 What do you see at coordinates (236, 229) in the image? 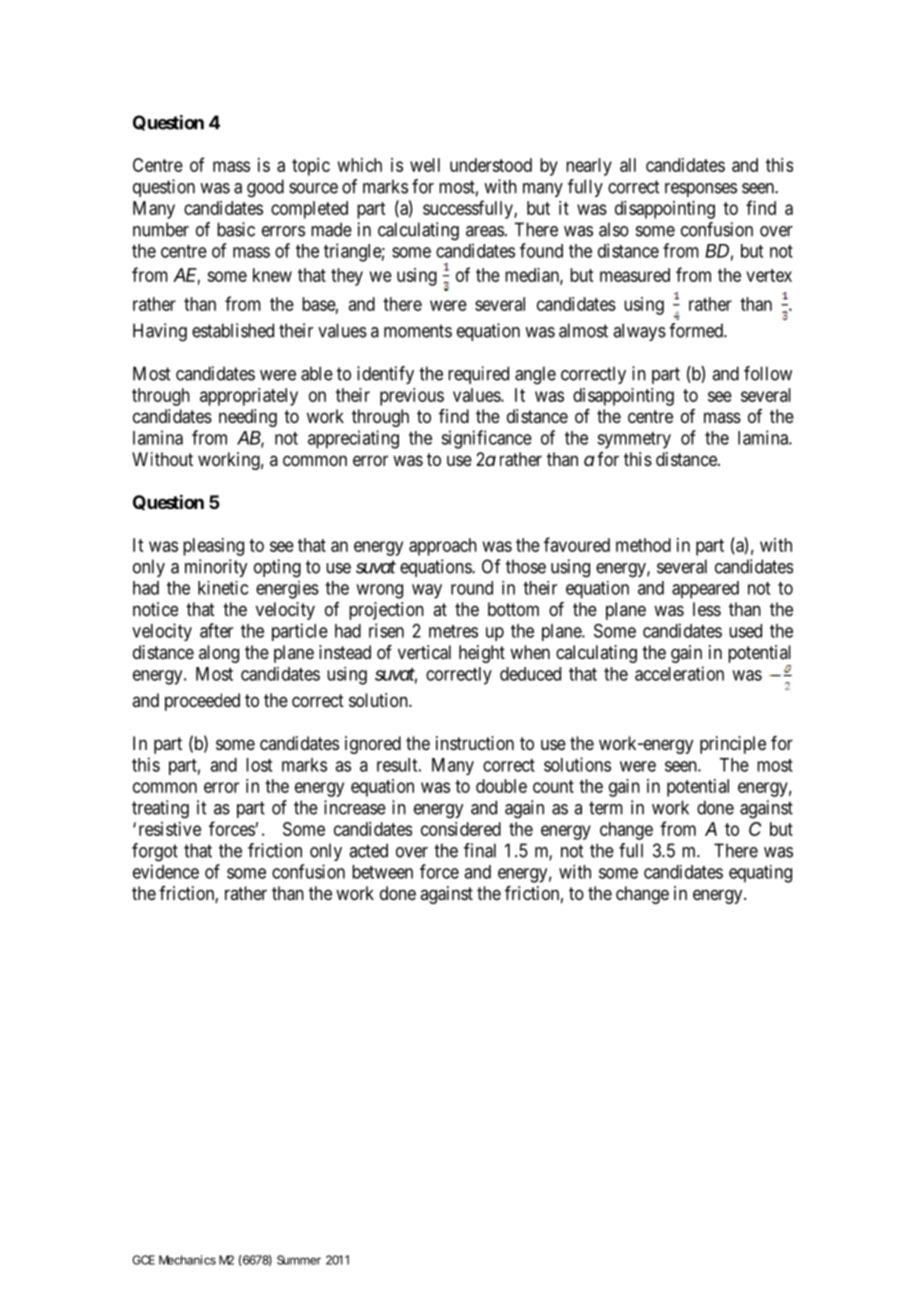
I see `basic` at bounding box center [236, 229].
